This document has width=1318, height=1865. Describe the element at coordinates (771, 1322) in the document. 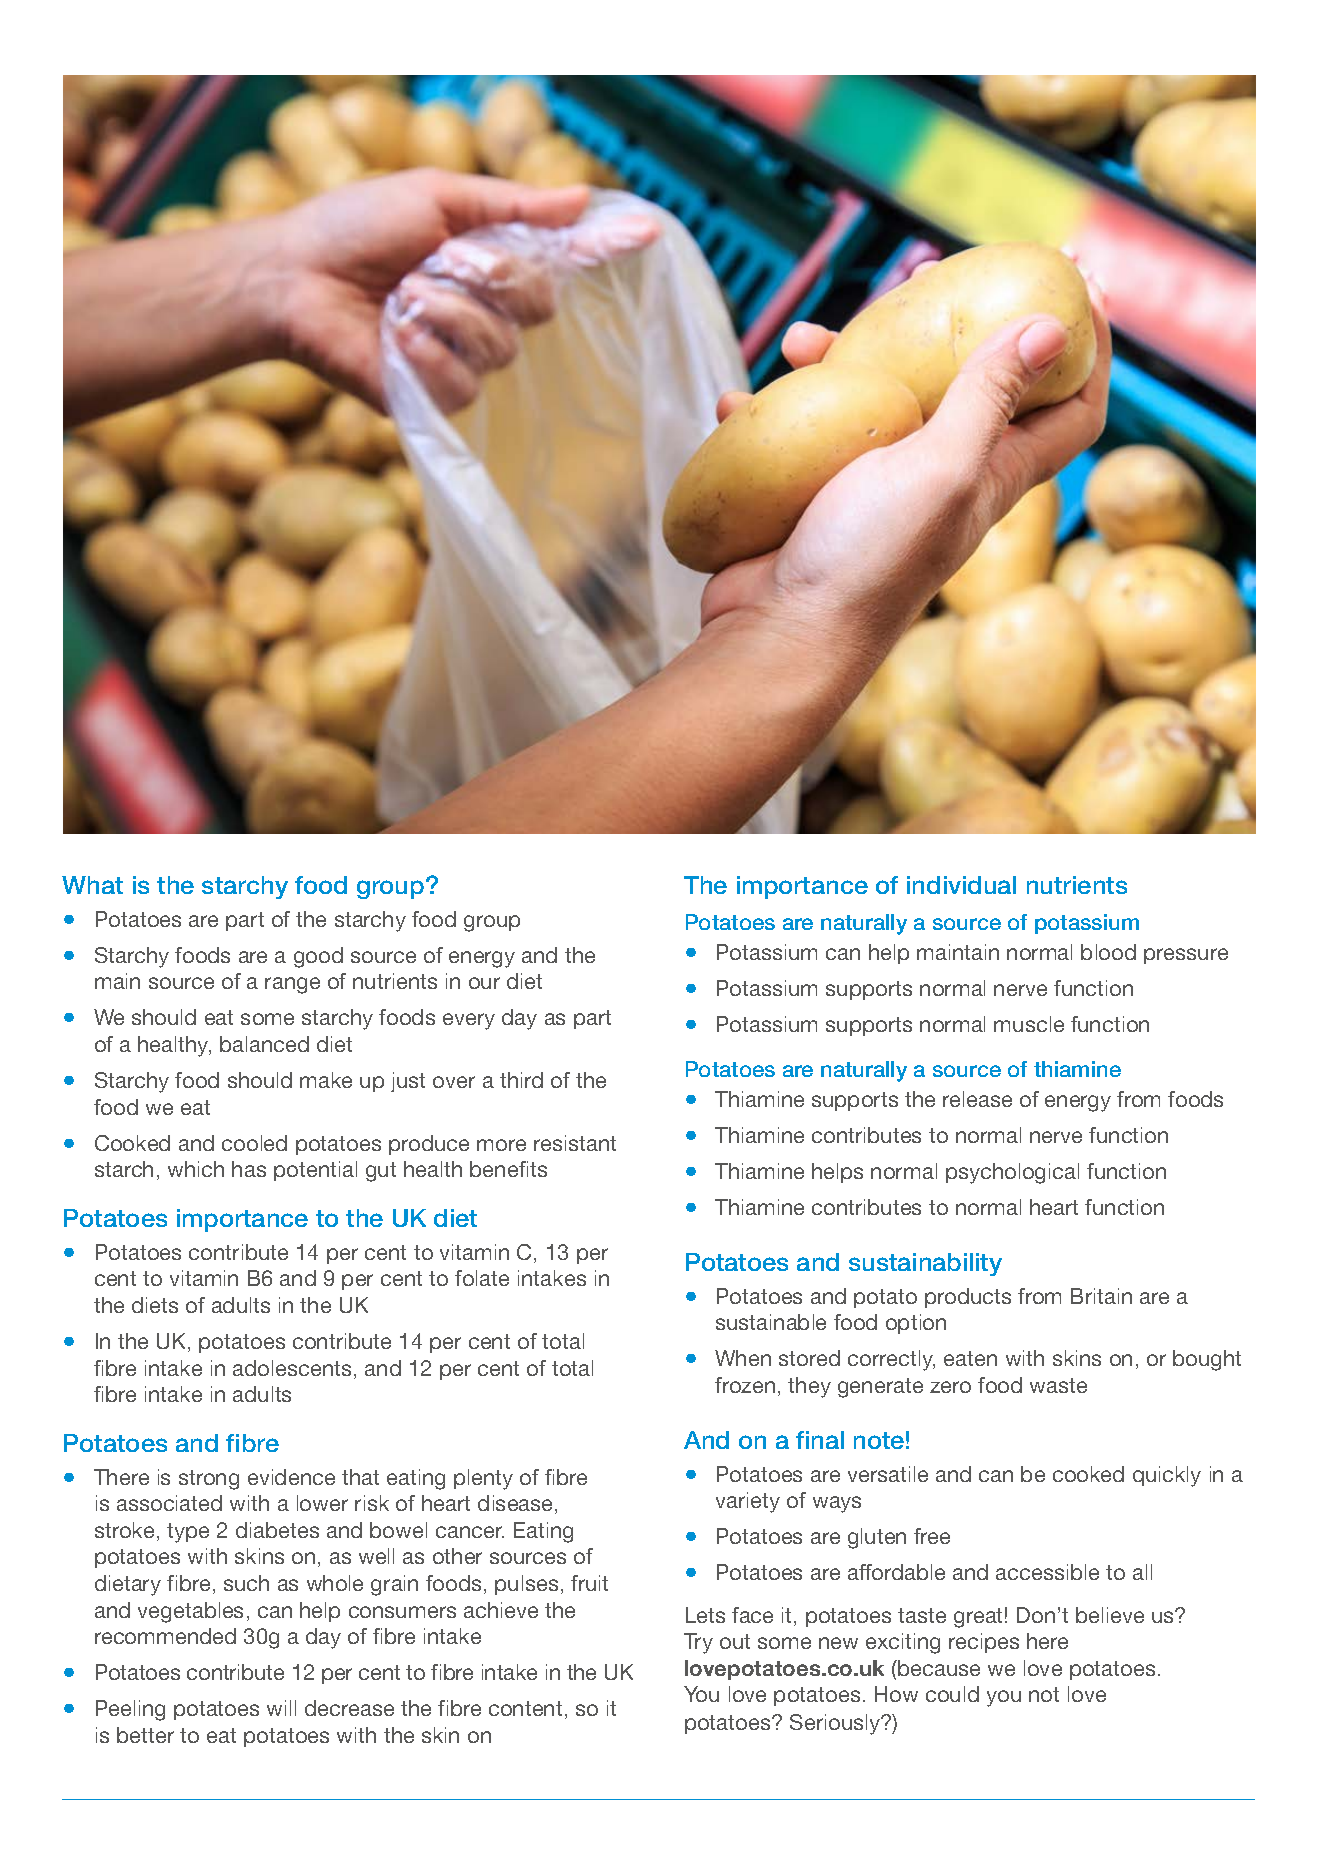

I see `sustainable` at that location.
